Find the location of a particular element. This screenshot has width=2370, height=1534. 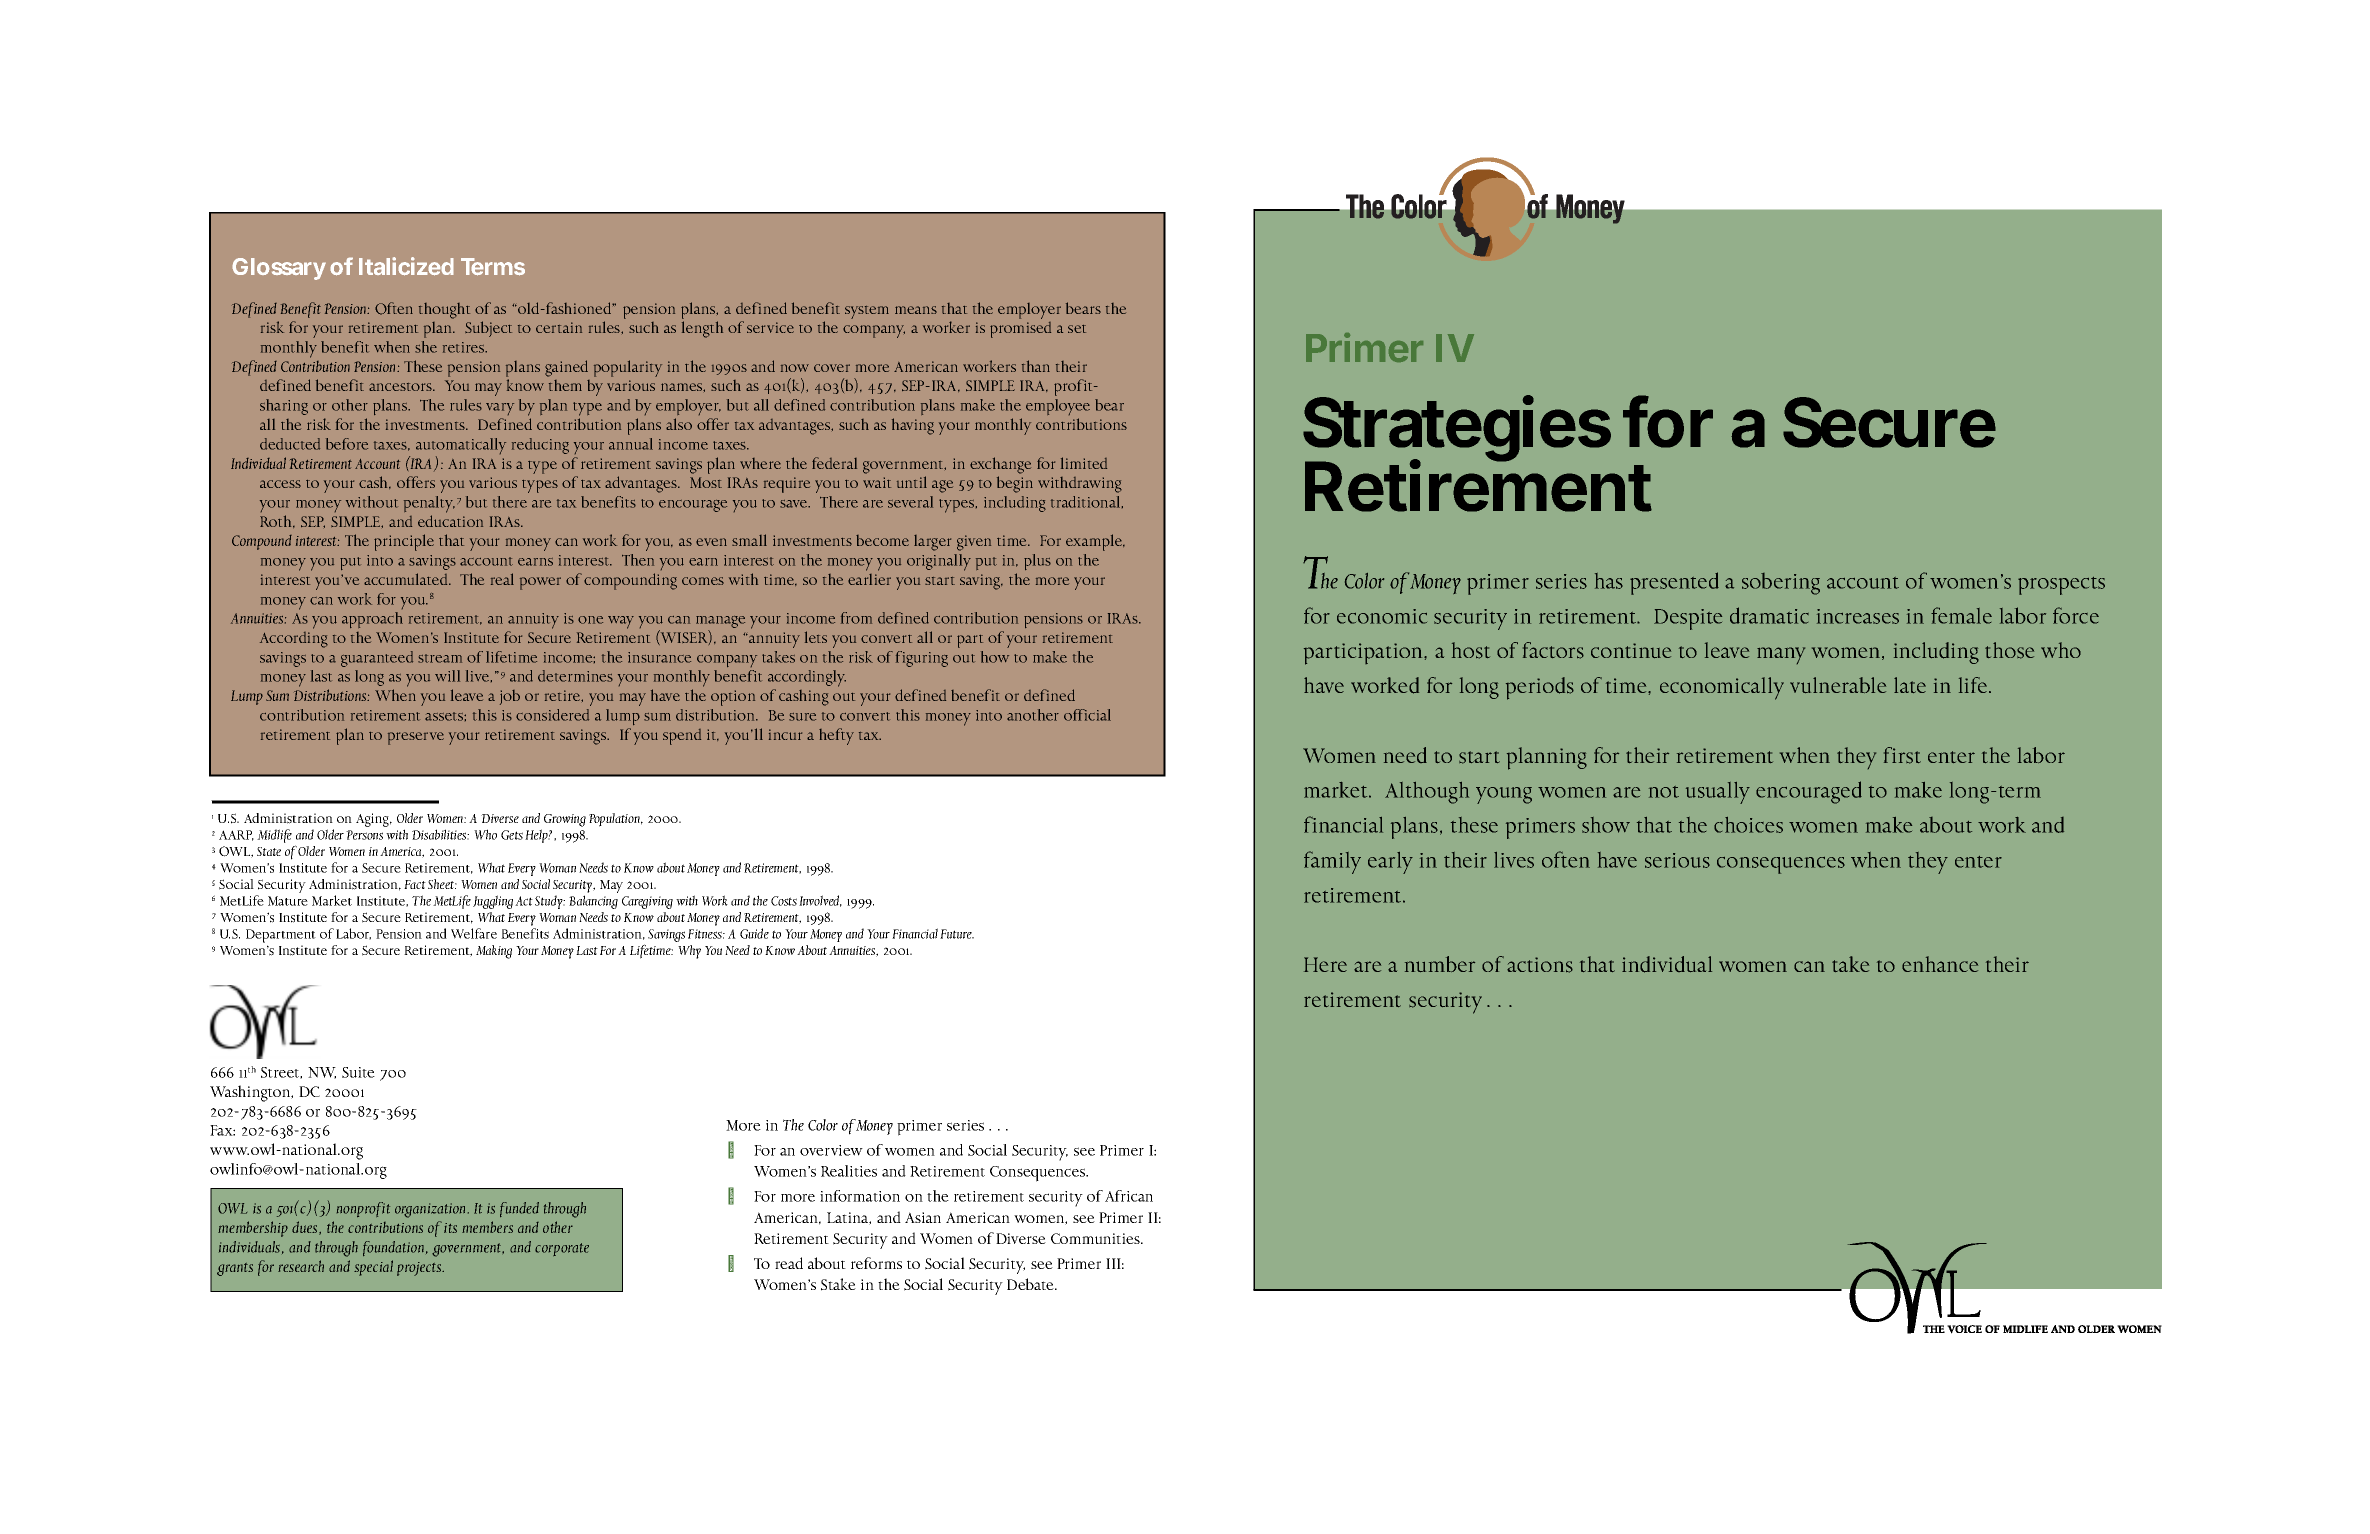

family is located at coordinates (1332, 862).
